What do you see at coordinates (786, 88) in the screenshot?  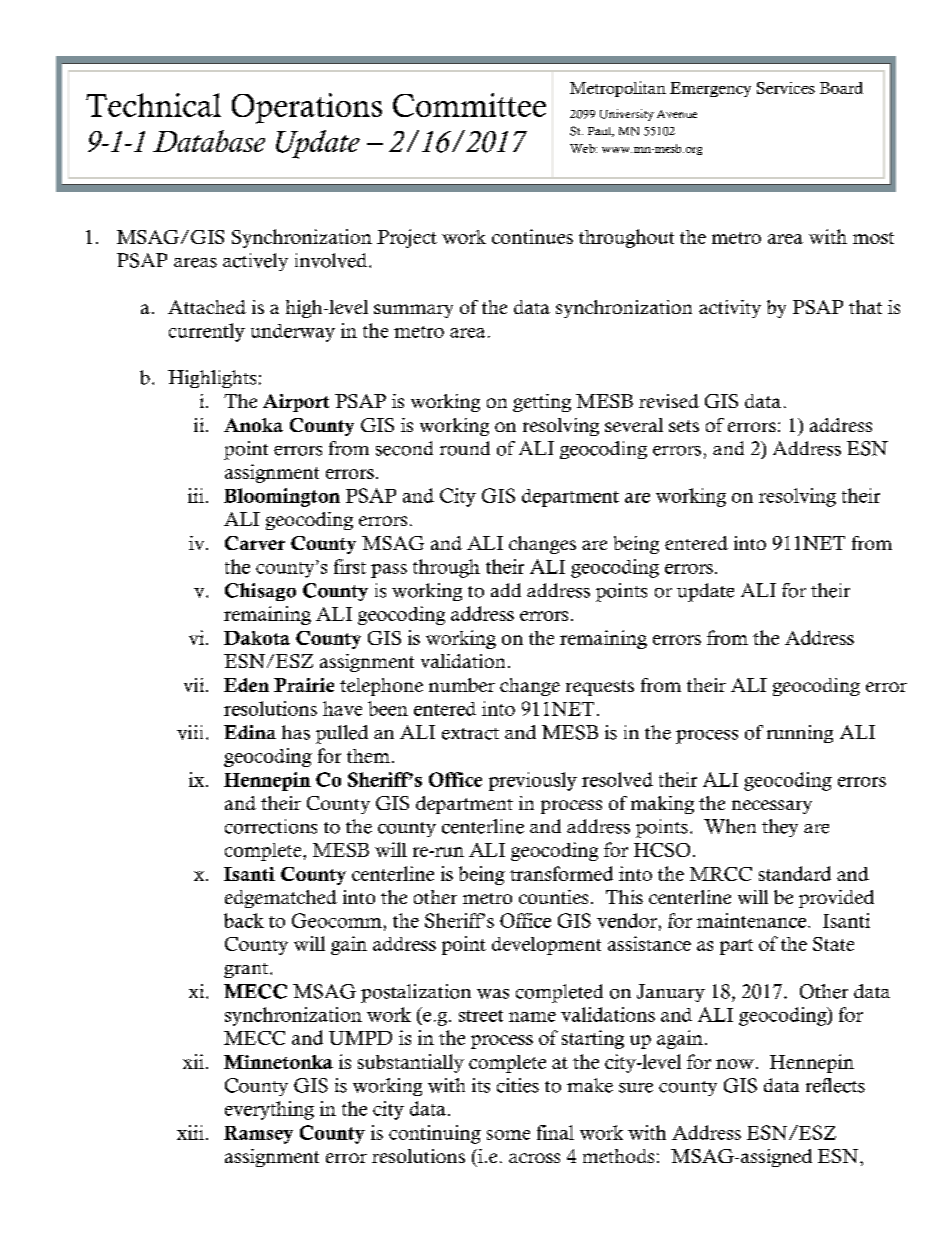 I see `Services` at bounding box center [786, 88].
